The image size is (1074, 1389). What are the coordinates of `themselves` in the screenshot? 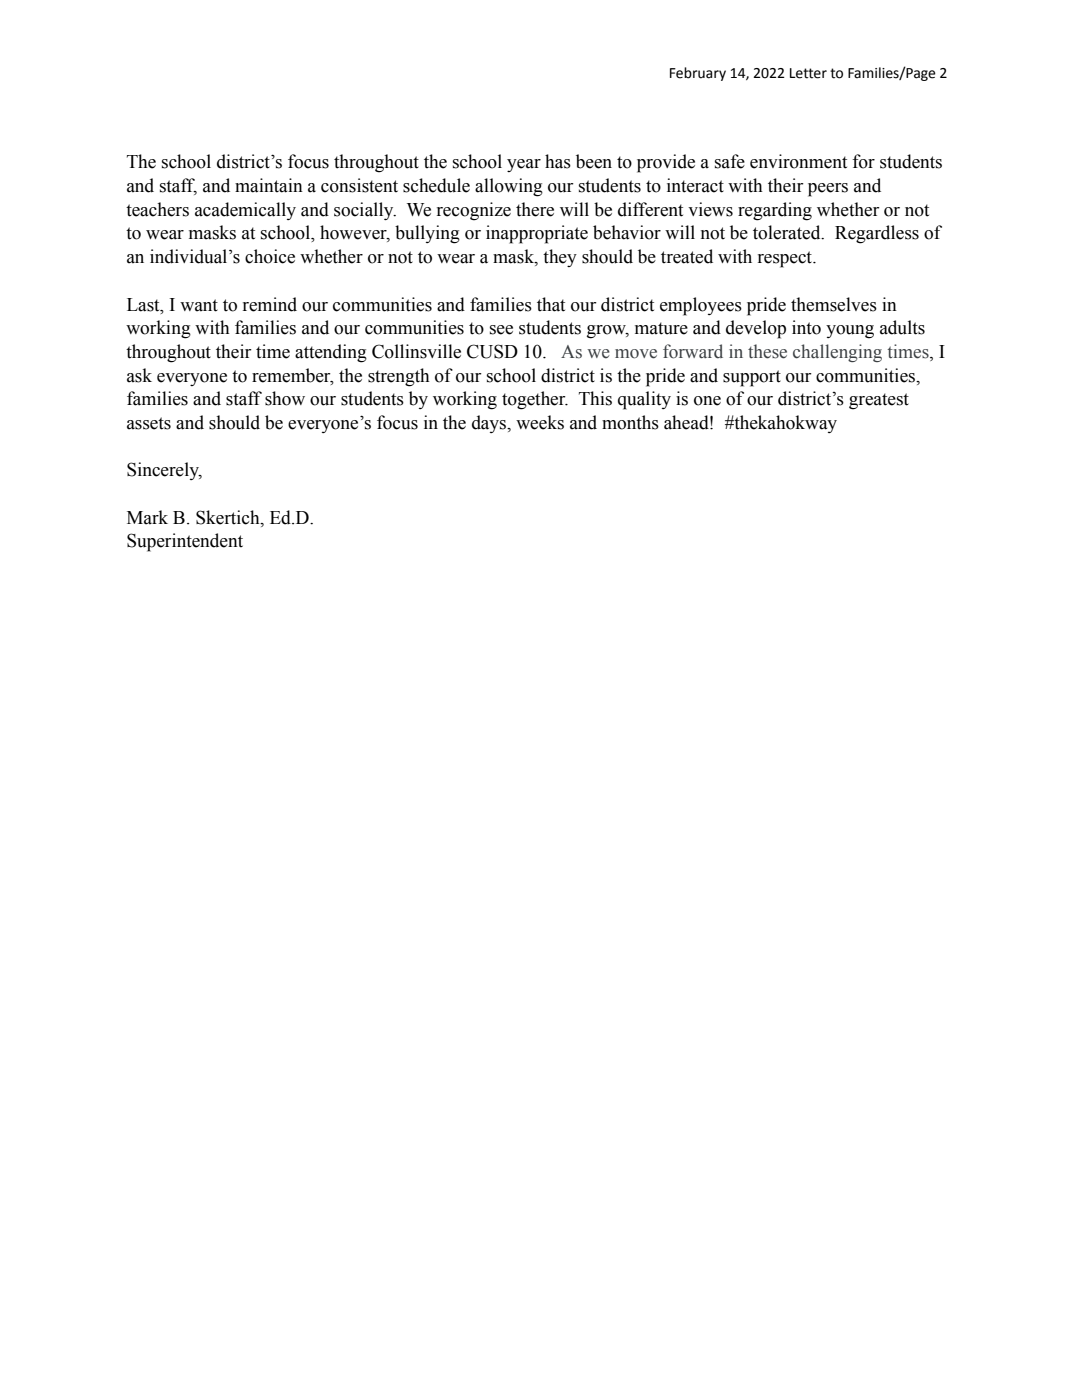 It's located at (834, 304).
